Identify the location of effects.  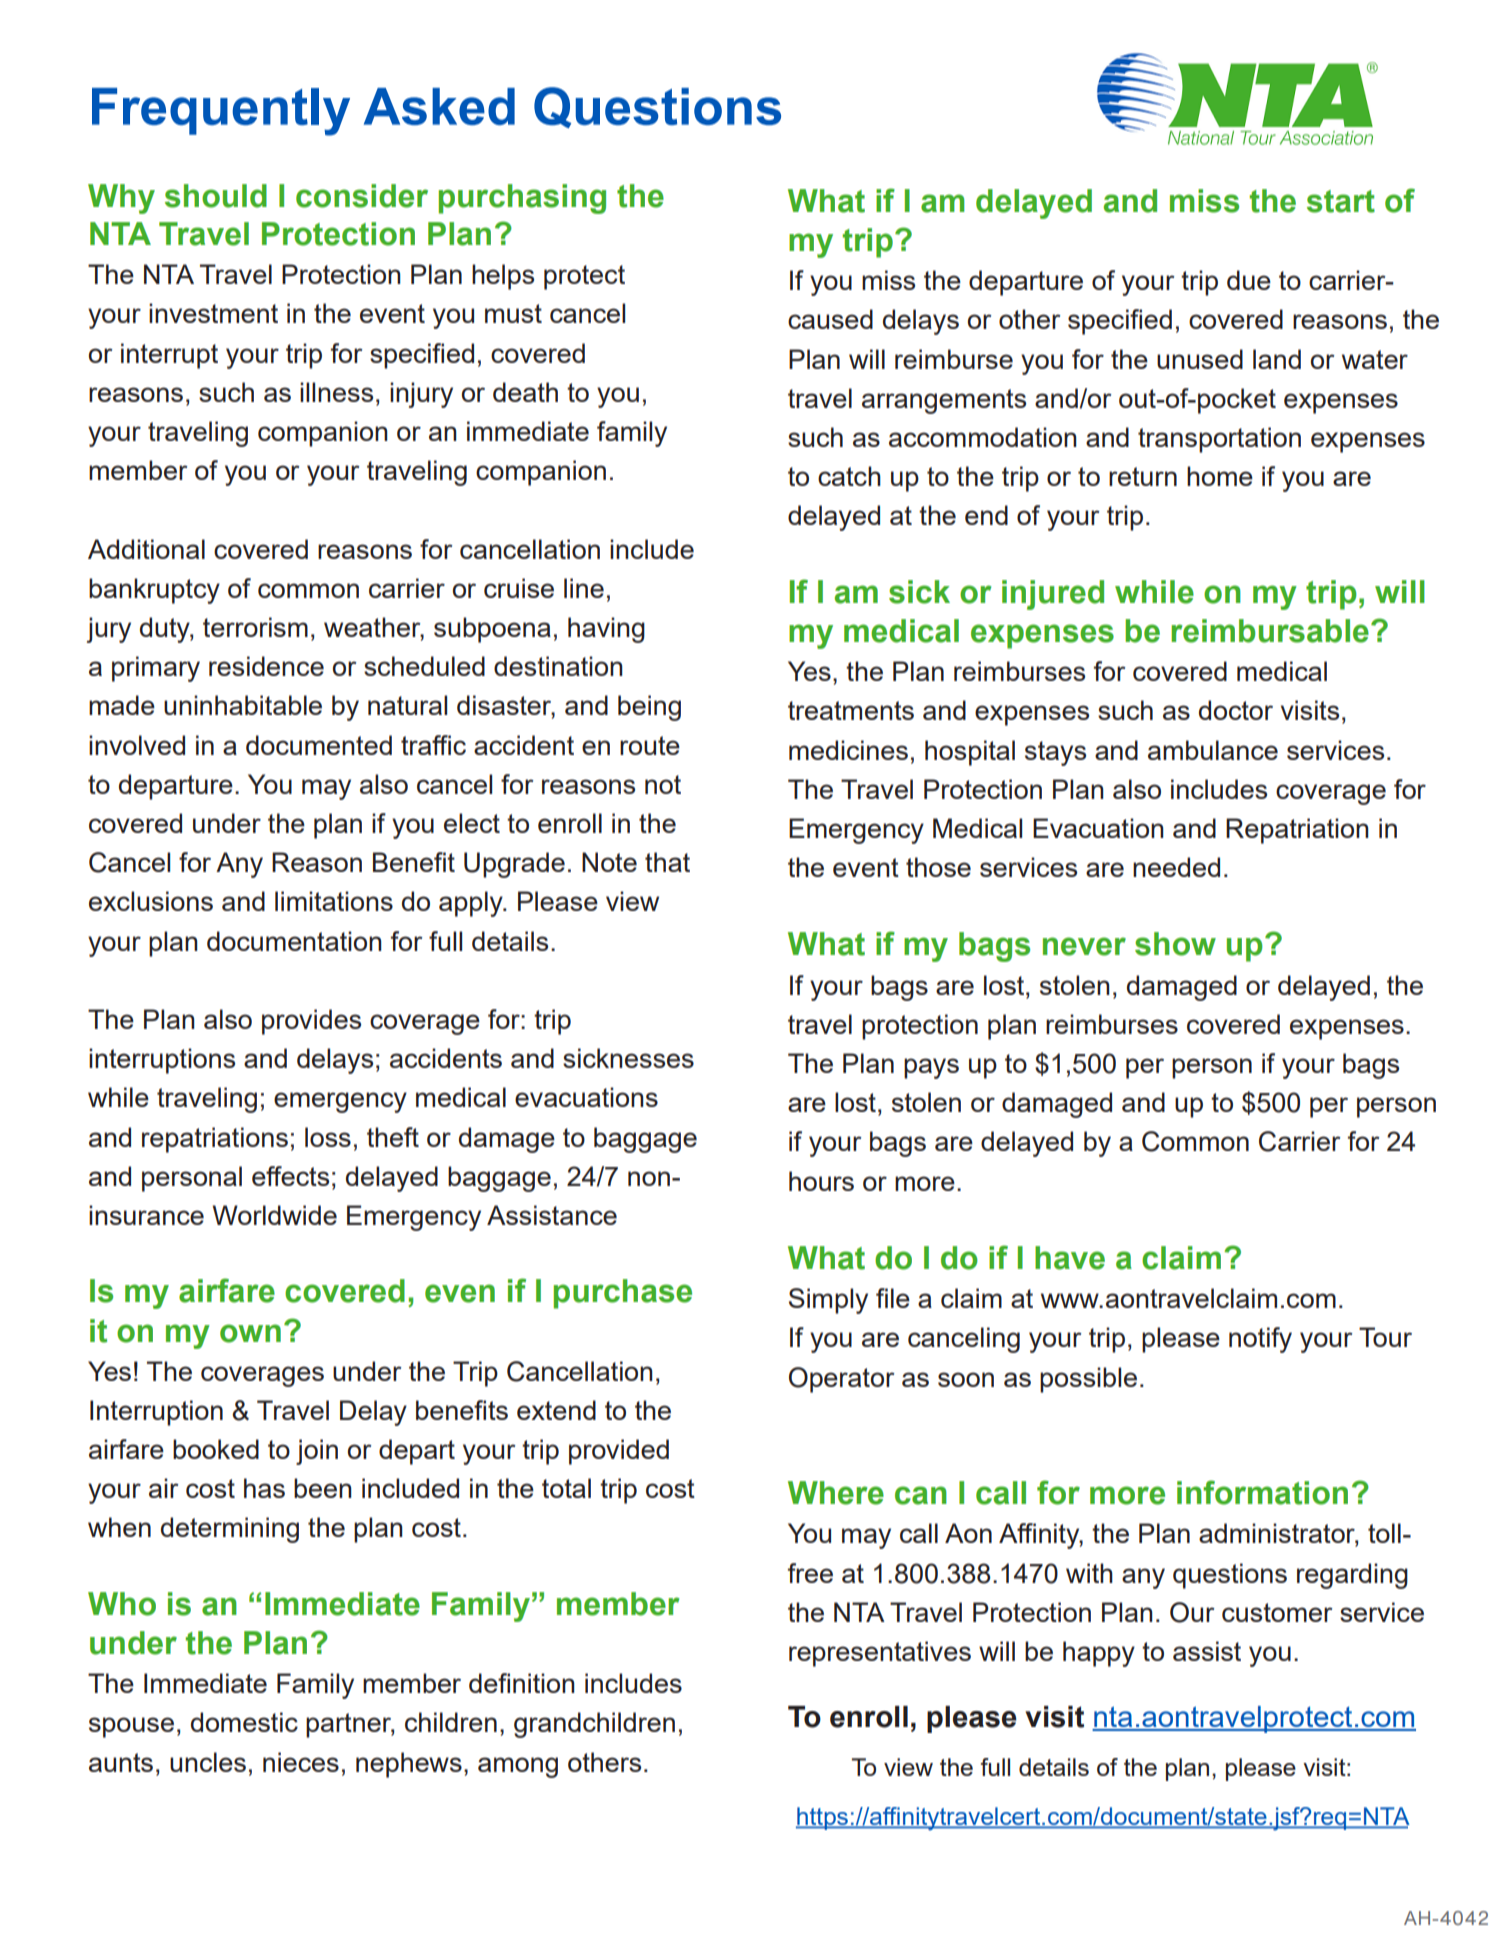
(290, 1176).
